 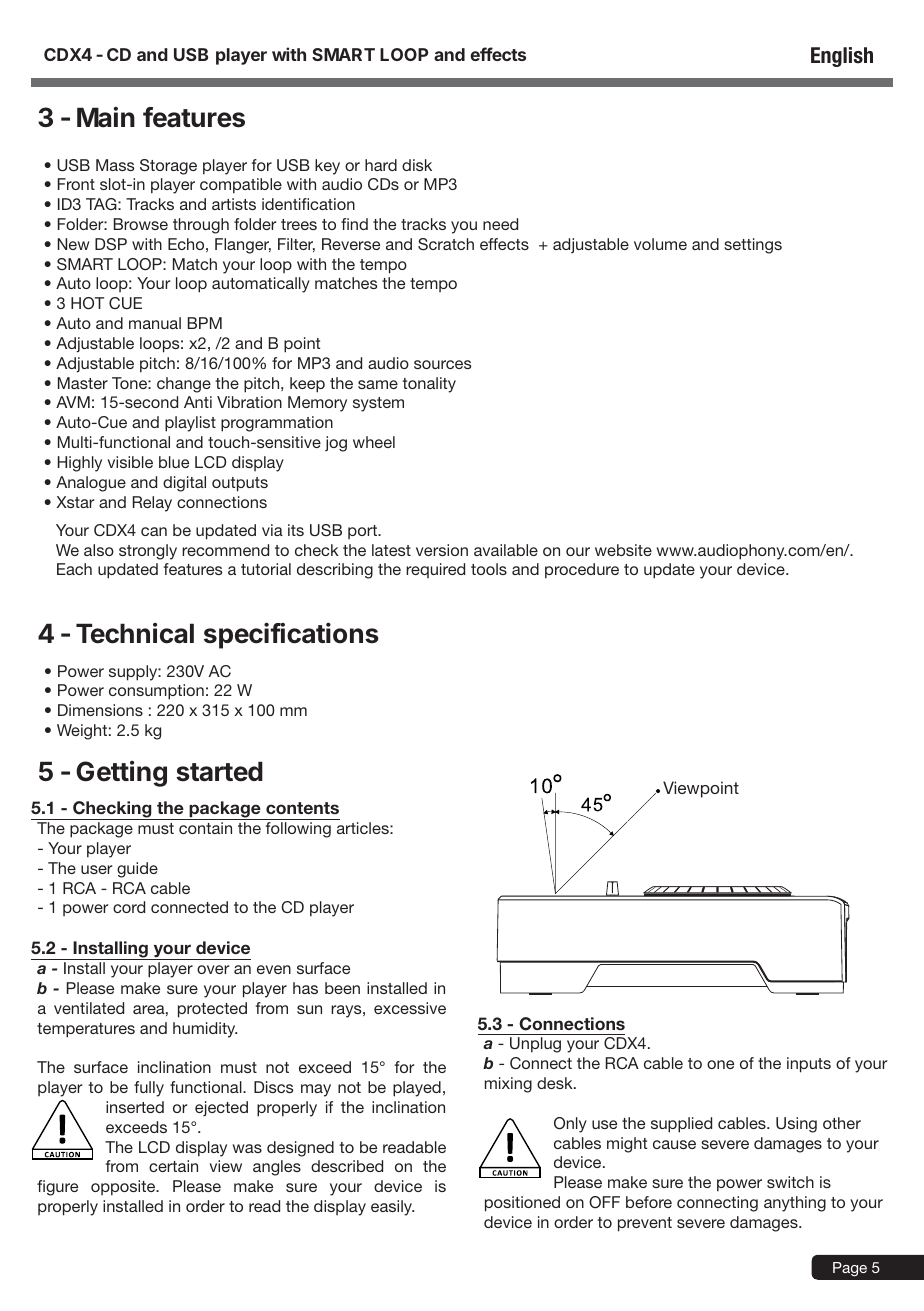 I want to click on opposite, so click(x=124, y=1188).
